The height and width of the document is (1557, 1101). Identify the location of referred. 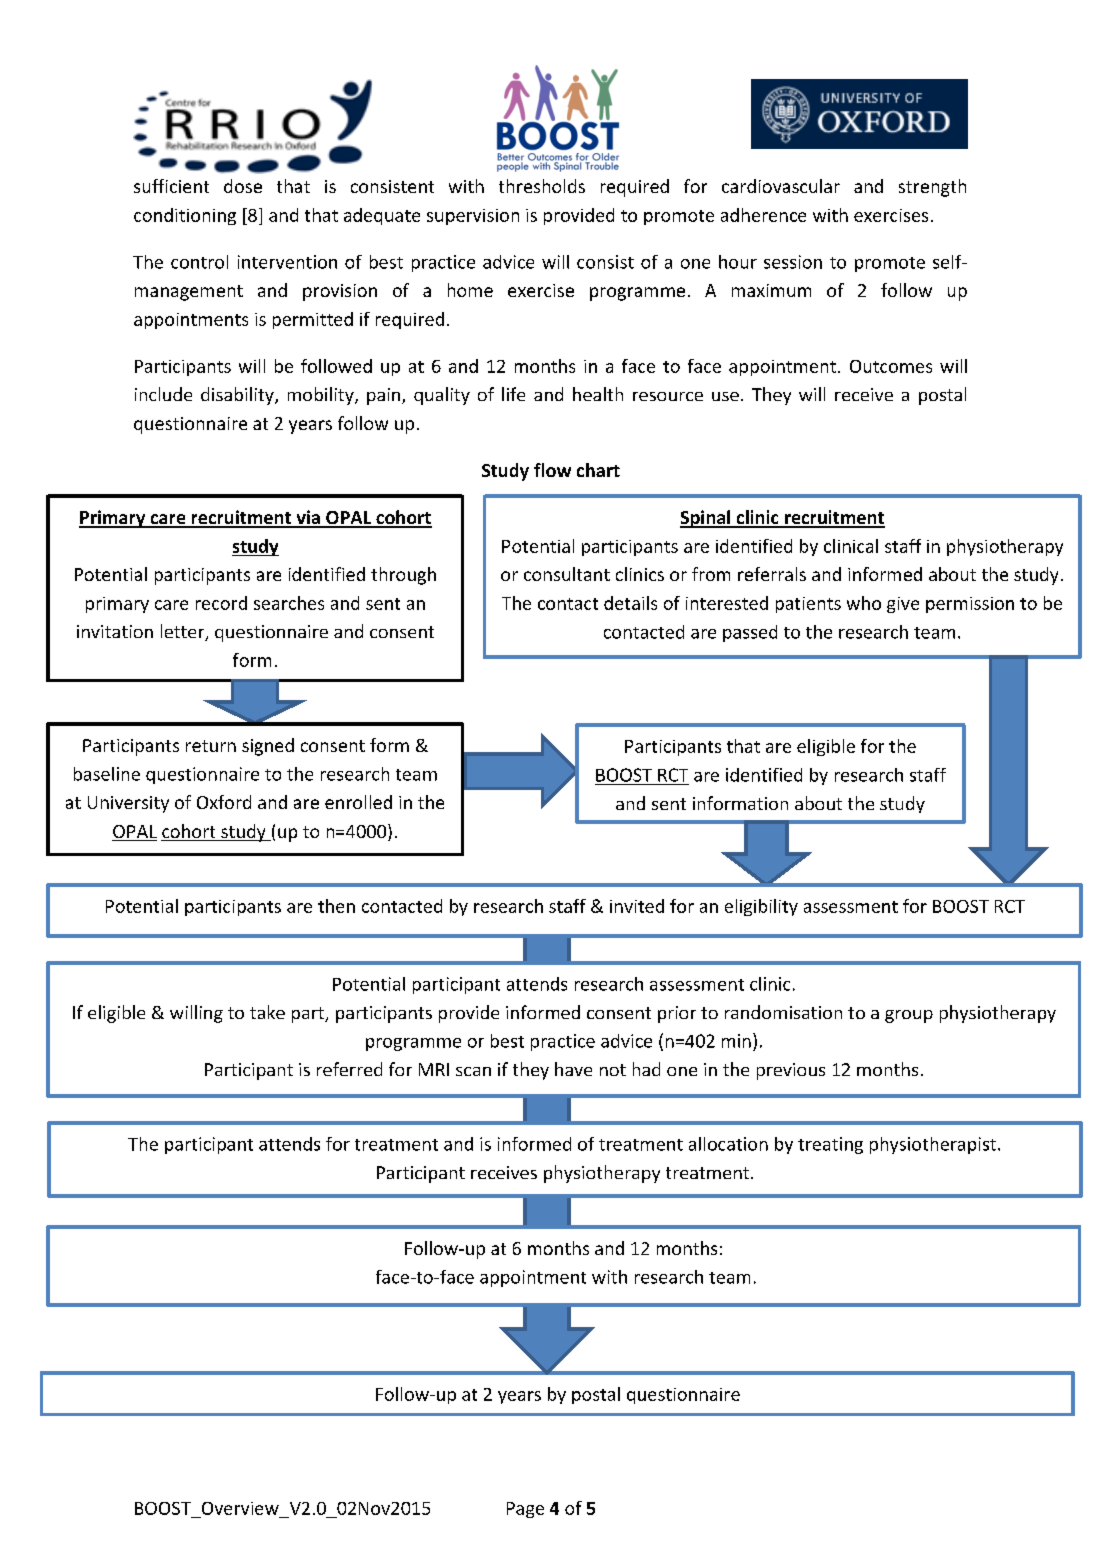
(349, 1069).
